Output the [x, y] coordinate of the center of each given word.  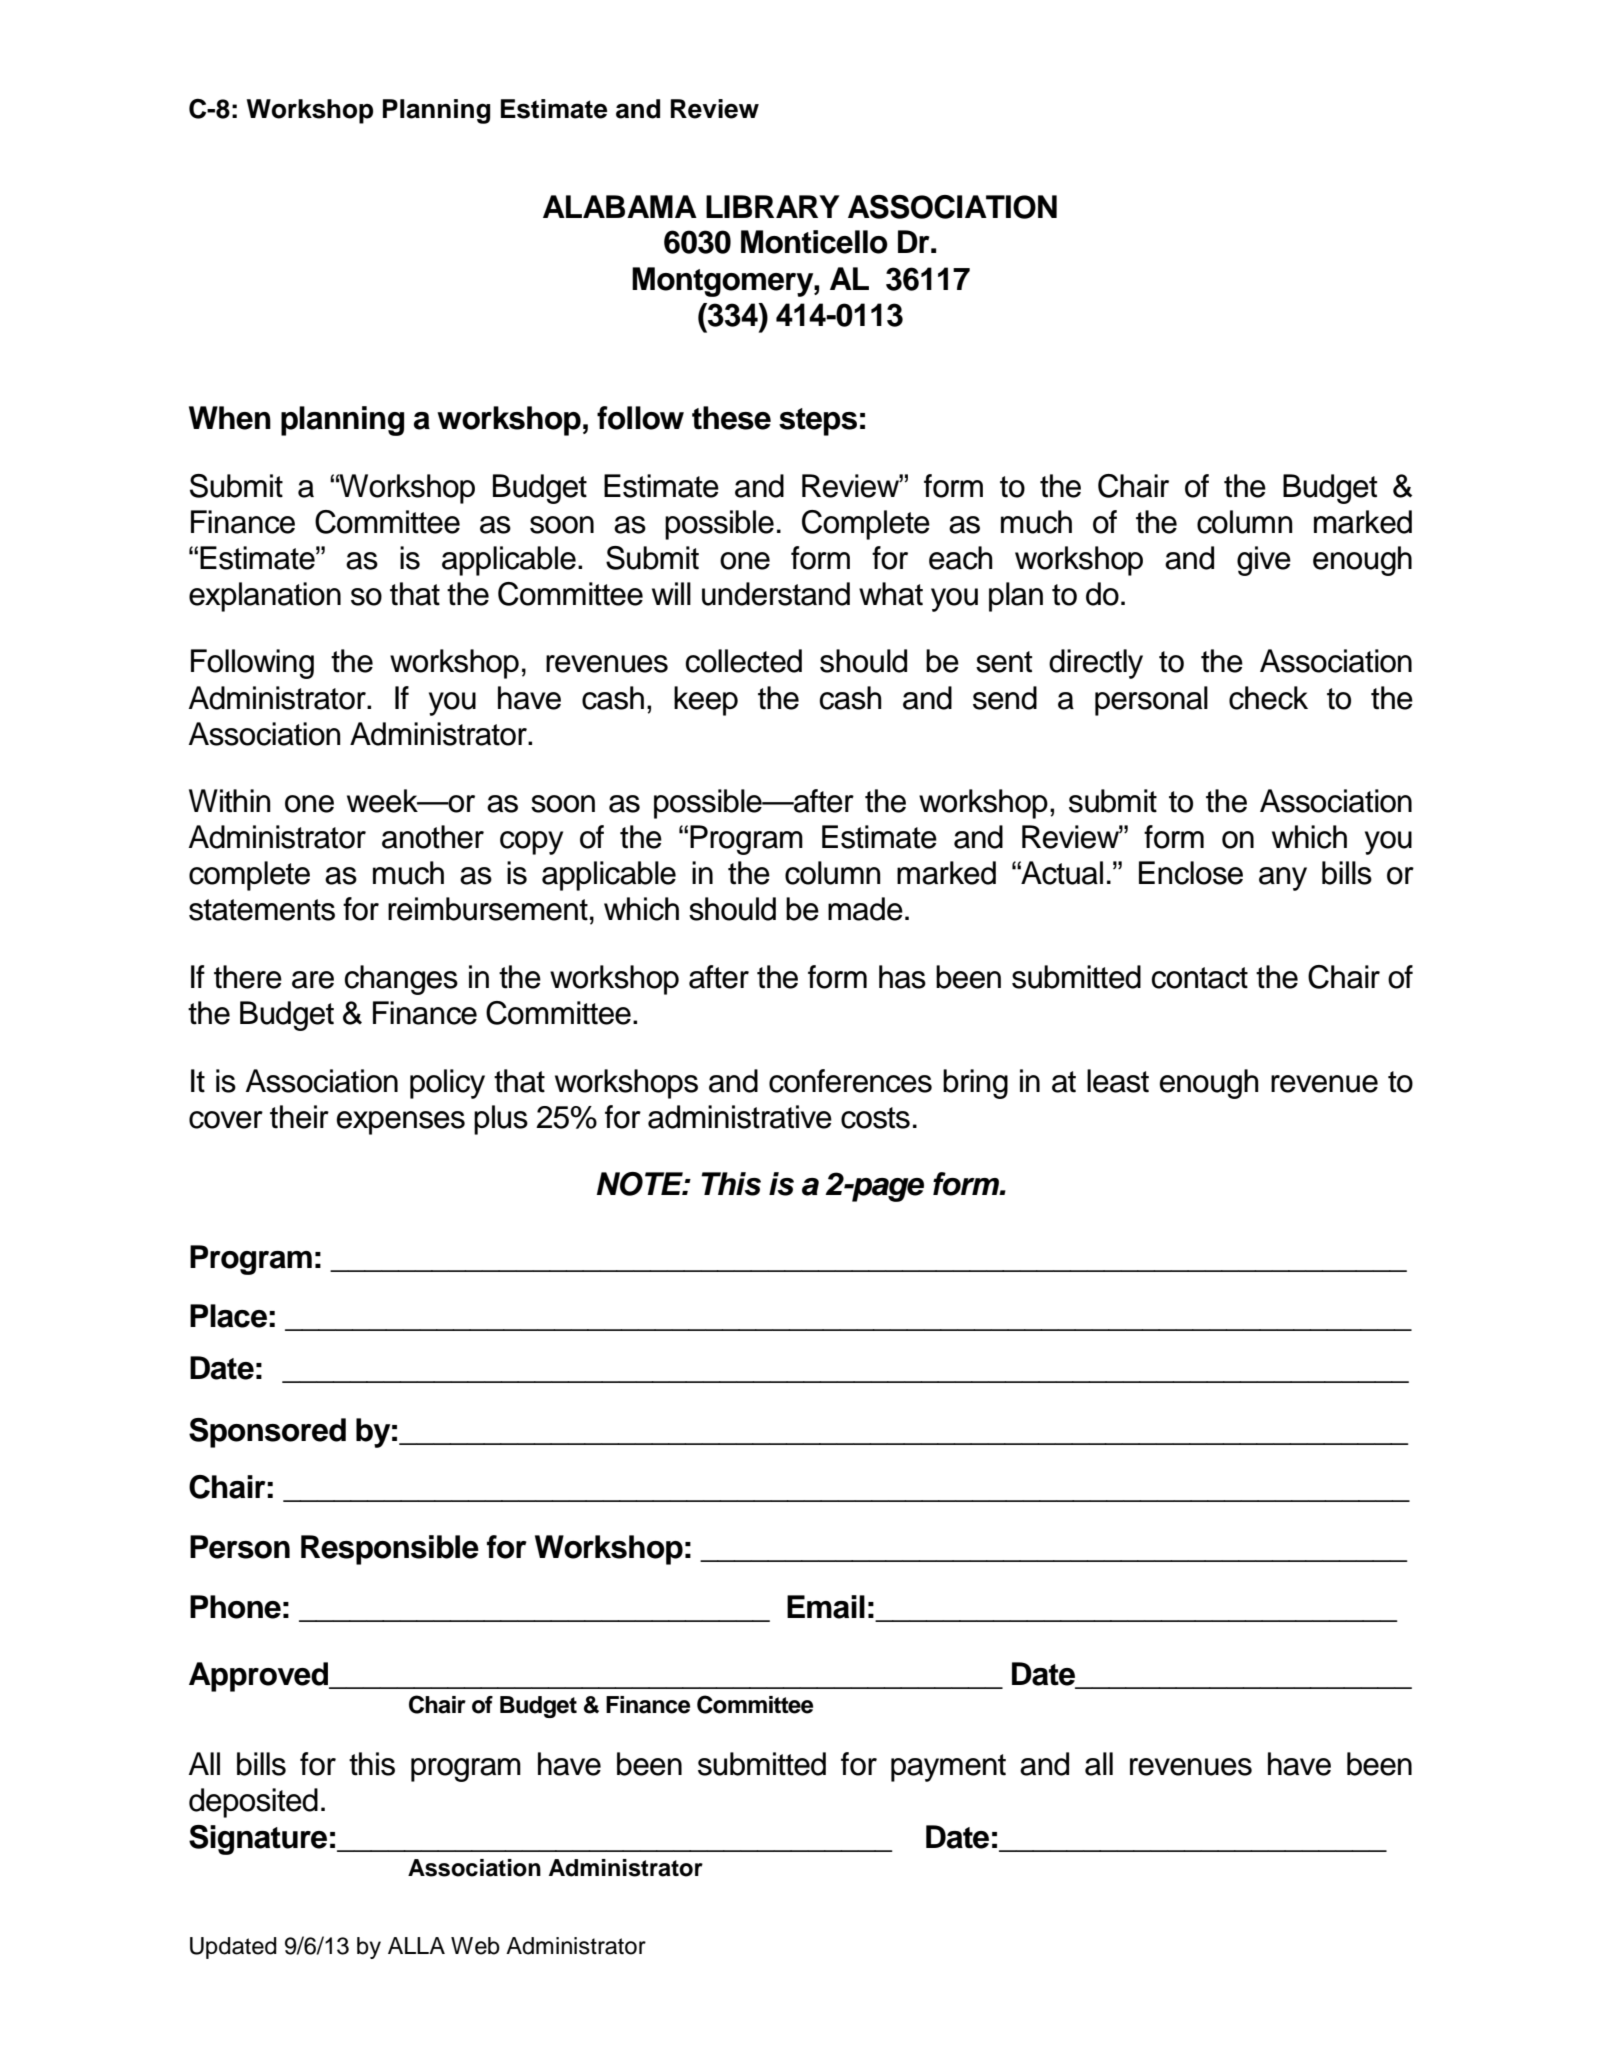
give [1264, 561]
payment [948, 1768]
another [433, 837]
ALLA [416, 1945]
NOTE [641, 1184]
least [1118, 1081]
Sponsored [267, 1433]
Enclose [1191, 873]
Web [475, 1946]
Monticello [814, 242]
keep [706, 701]
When [230, 418]
